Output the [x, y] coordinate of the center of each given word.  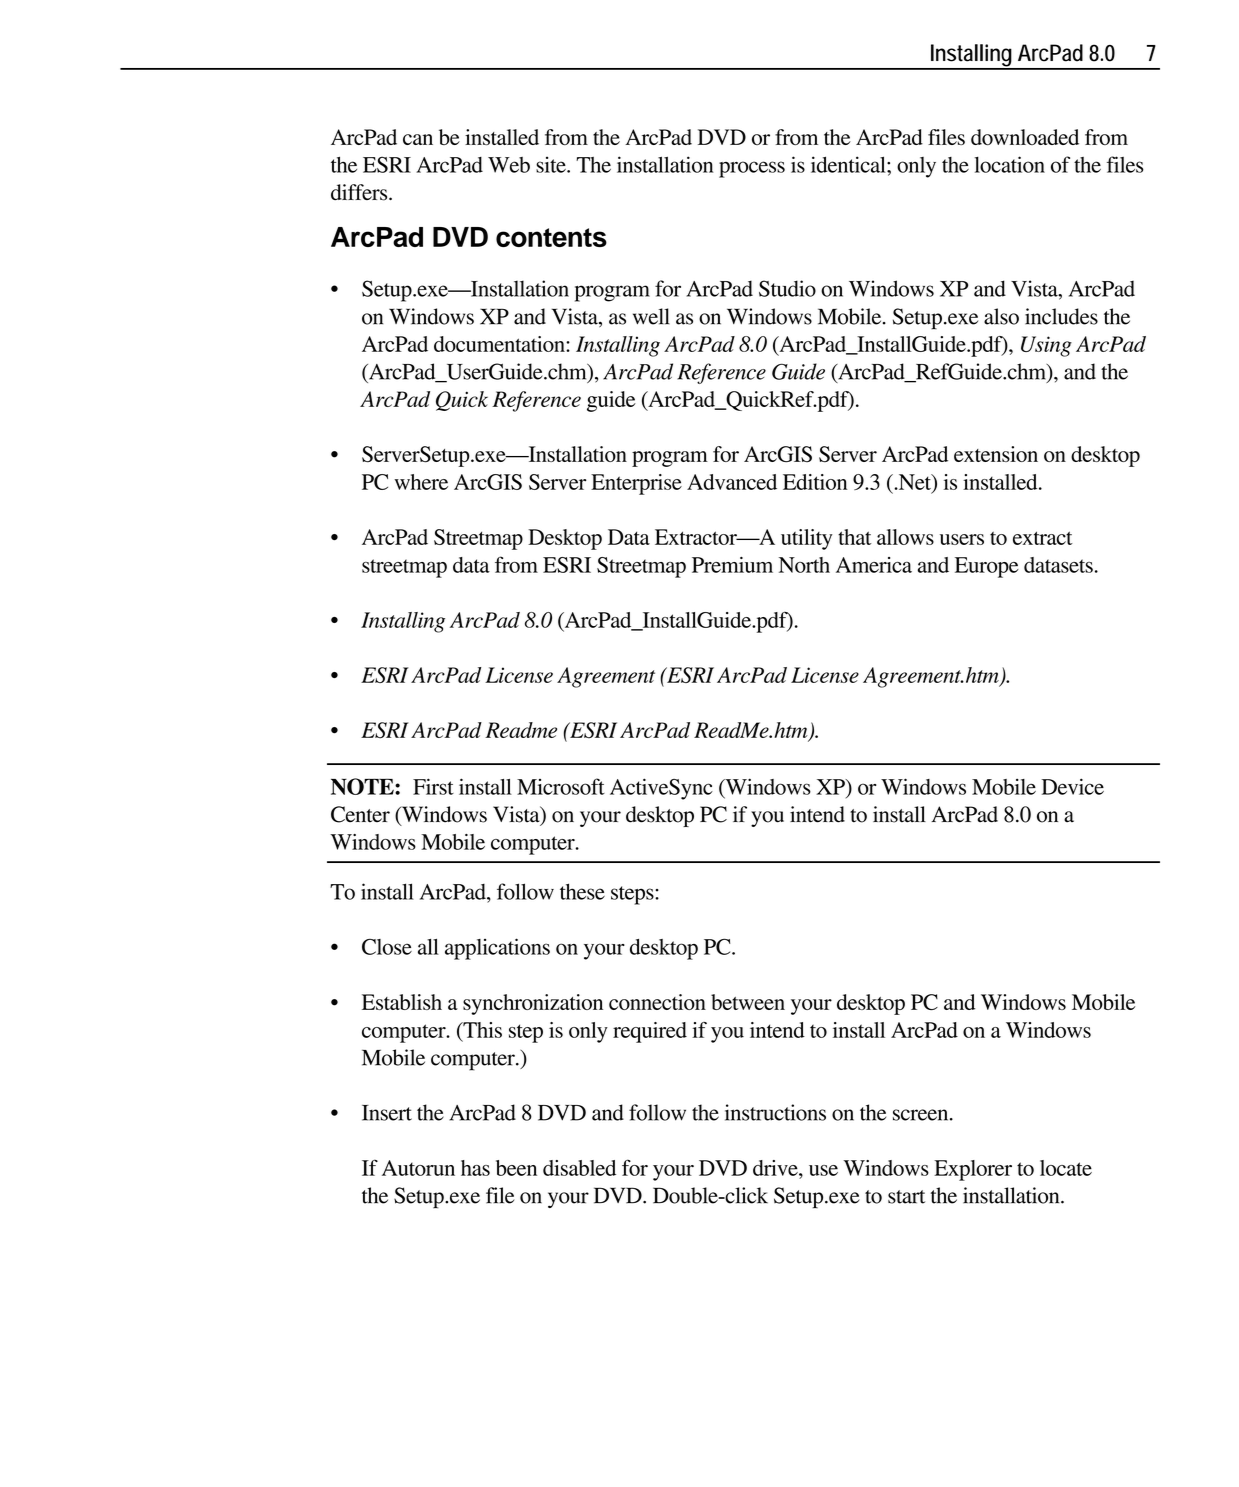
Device [1072, 786]
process [752, 169]
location [1010, 164]
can [418, 139]
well [651, 316]
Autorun [418, 1168]
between [748, 1002]
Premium [732, 565]
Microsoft [561, 786]
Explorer [973, 1170]
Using [1046, 346]
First [433, 786]
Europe [987, 567]
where [421, 482]
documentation [500, 344]
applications [497, 949]
